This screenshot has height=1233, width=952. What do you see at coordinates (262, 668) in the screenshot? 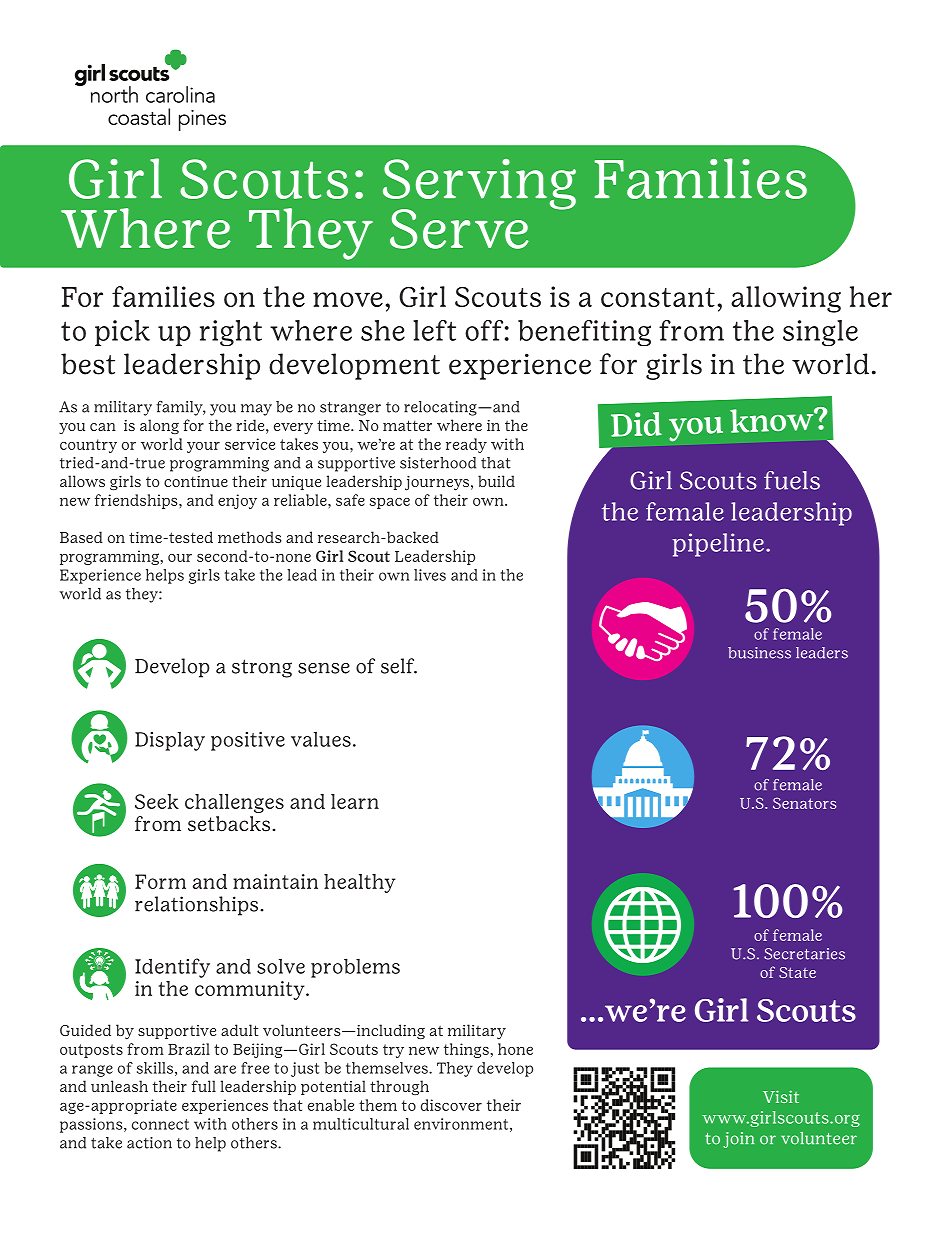
I see `strong` at bounding box center [262, 668].
